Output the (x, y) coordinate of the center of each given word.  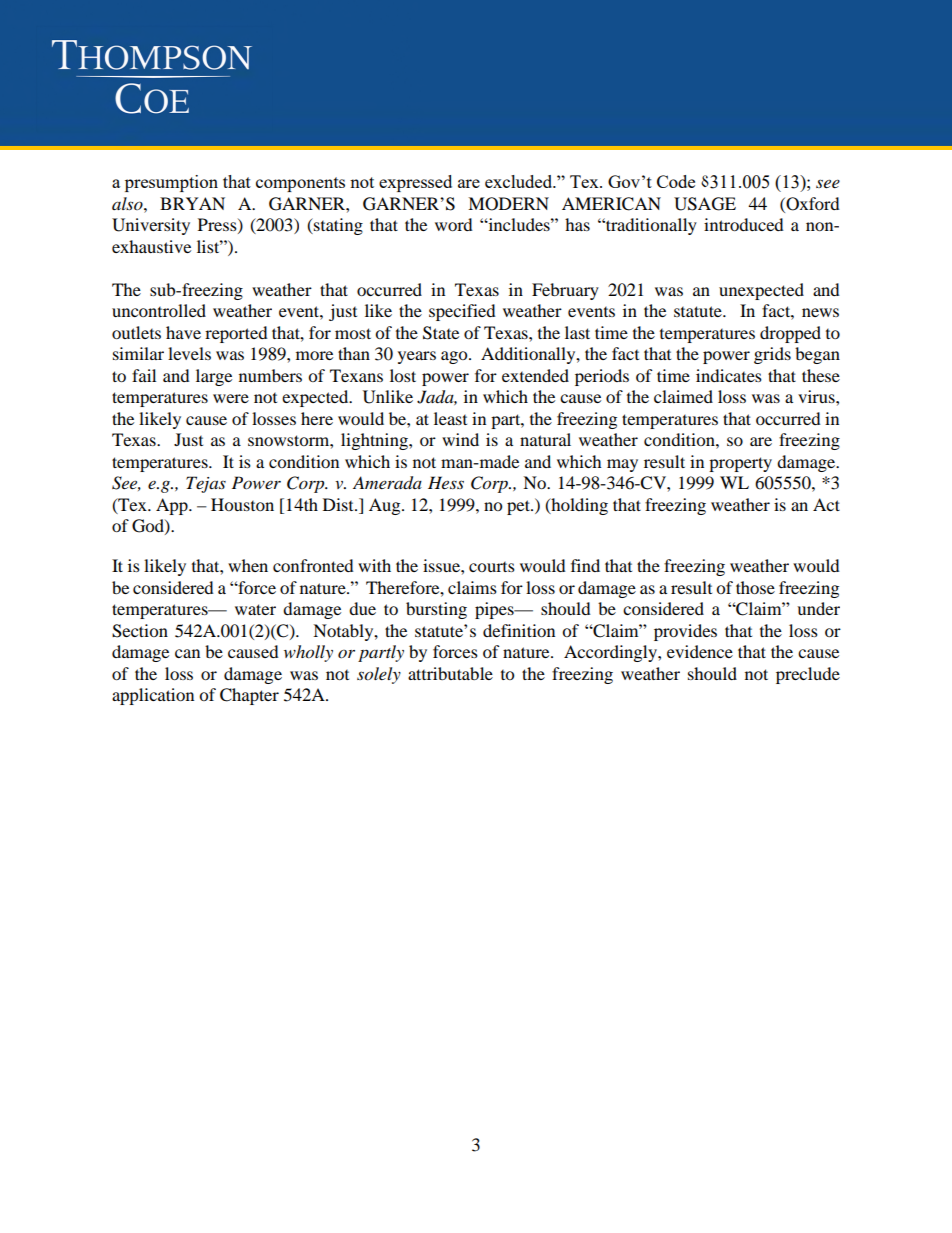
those (755, 587)
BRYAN (192, 203)
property (740, 464)
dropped (790, 334)
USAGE (705, 204)
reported (236, 334)
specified (462, 312)
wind (460, 439)
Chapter (249, 696)
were (231, 398)
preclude (808, 675)
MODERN (508, 204)
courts (492, 567)
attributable (450, 673)
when (248, 565)
